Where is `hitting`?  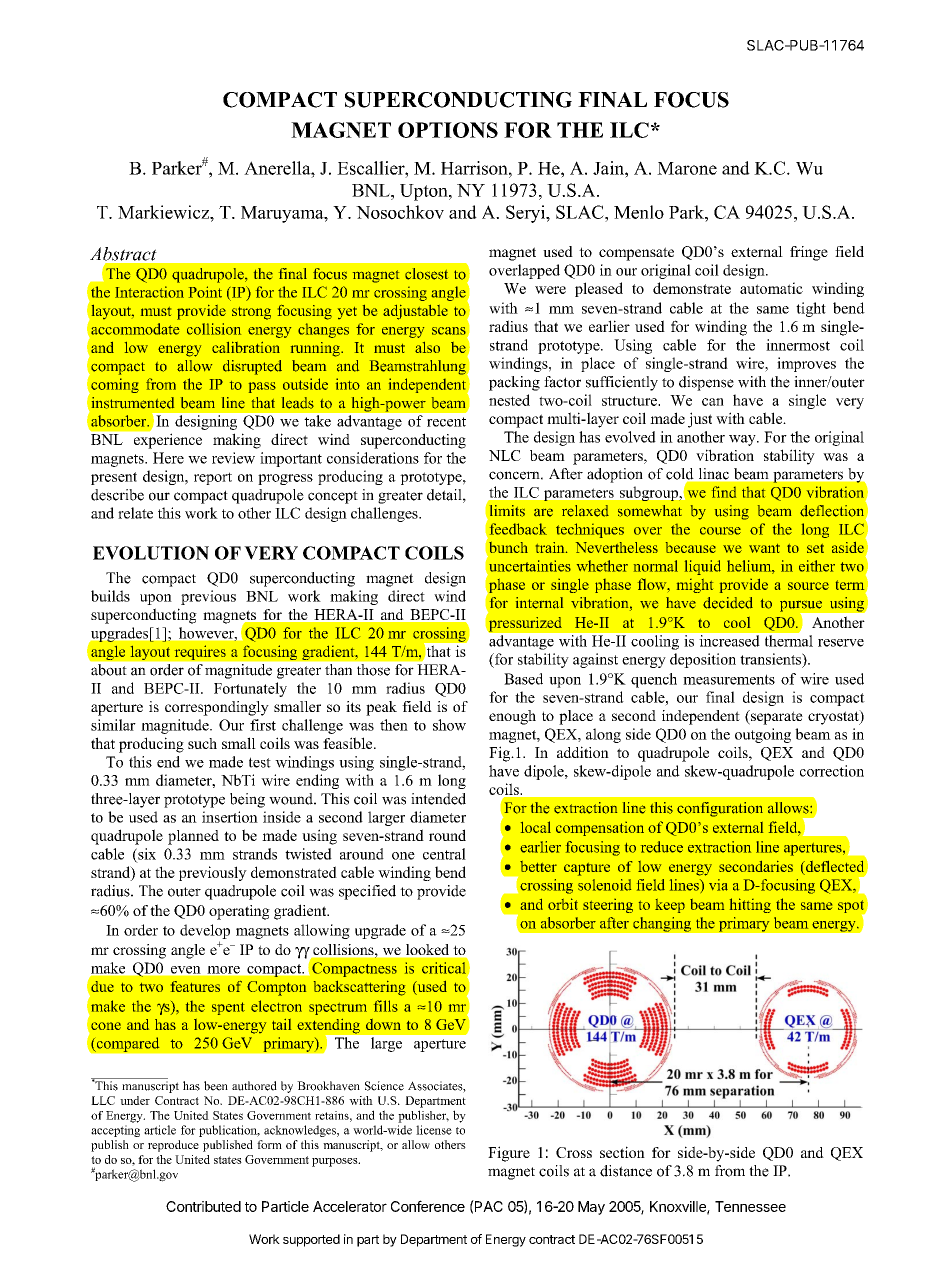
hitting is located at coordinates (750, 905).
